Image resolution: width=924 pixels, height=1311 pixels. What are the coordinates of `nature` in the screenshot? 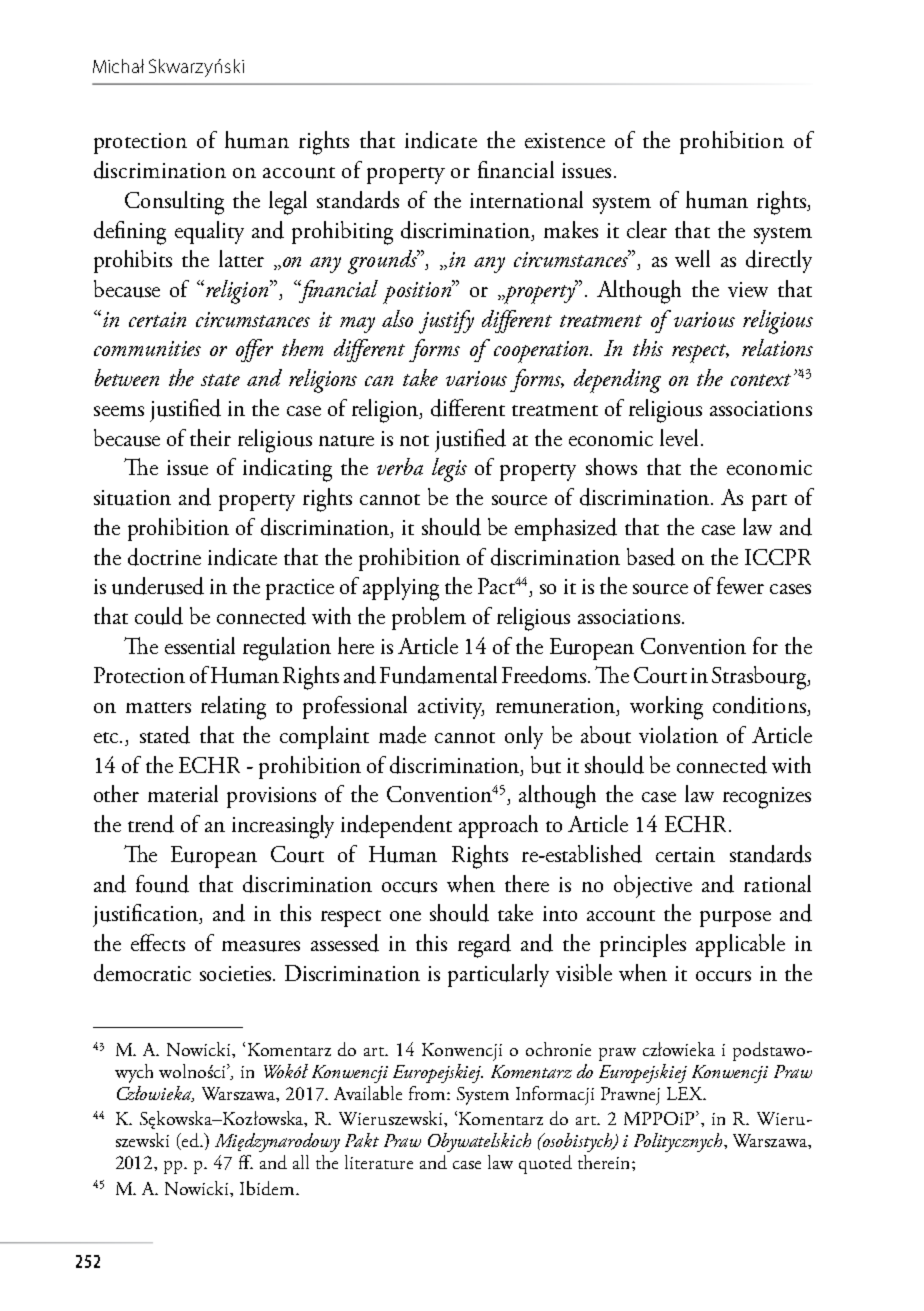 It's located at (346, 441).
